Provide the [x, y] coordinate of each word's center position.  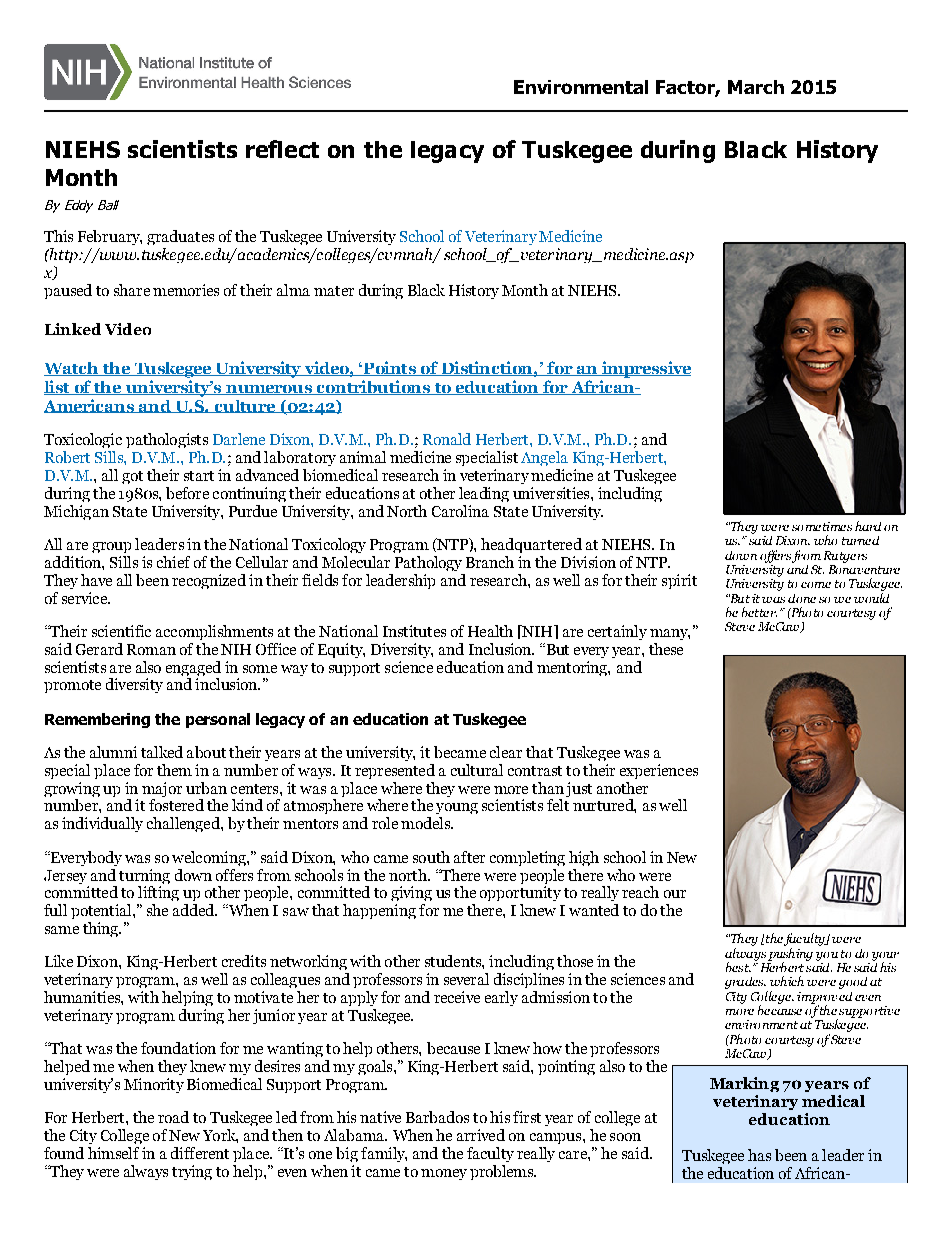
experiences [659, 771]
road [173, 1117]
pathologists [167, 440]
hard [868, 526]
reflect [282, 149]
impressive [645, 369]
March [756, 87]
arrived [481, 1135]
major [162, 789]
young [457, 808]
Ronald [447, 439]
